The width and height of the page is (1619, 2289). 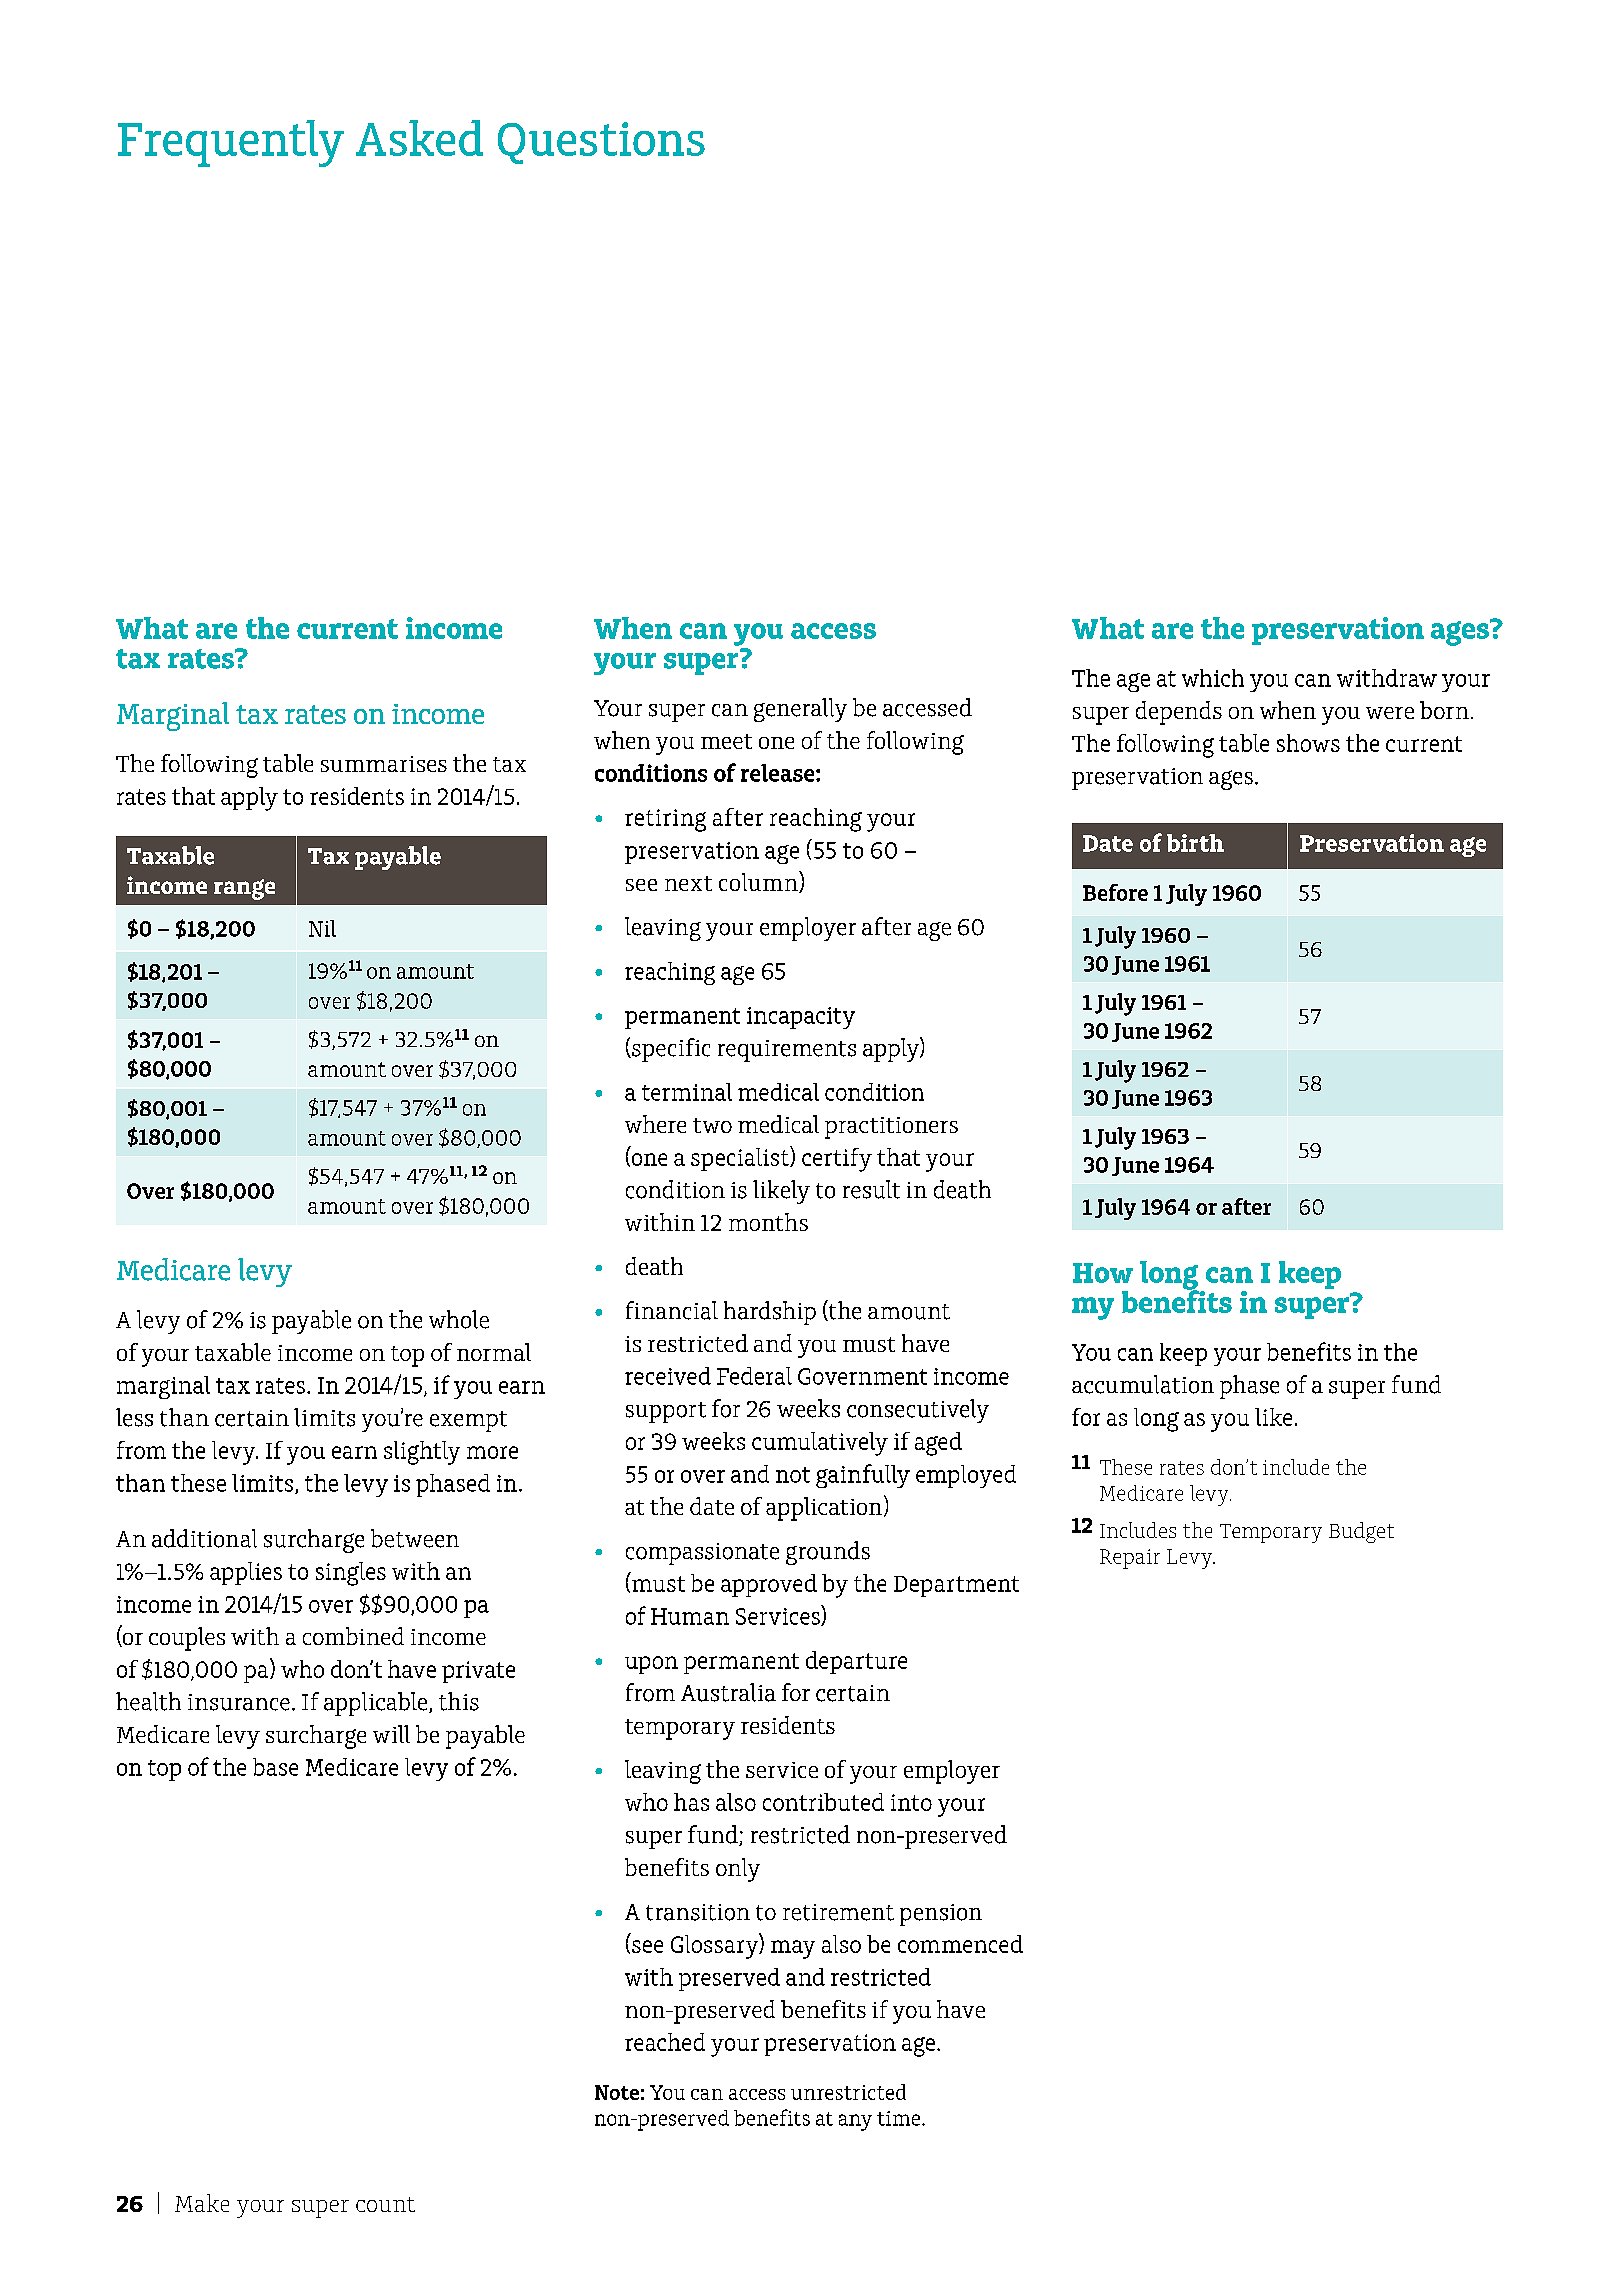 What do you see at coordinates (601, 143) in the page?
I see `Questions` at bounding box center [601, 143].
